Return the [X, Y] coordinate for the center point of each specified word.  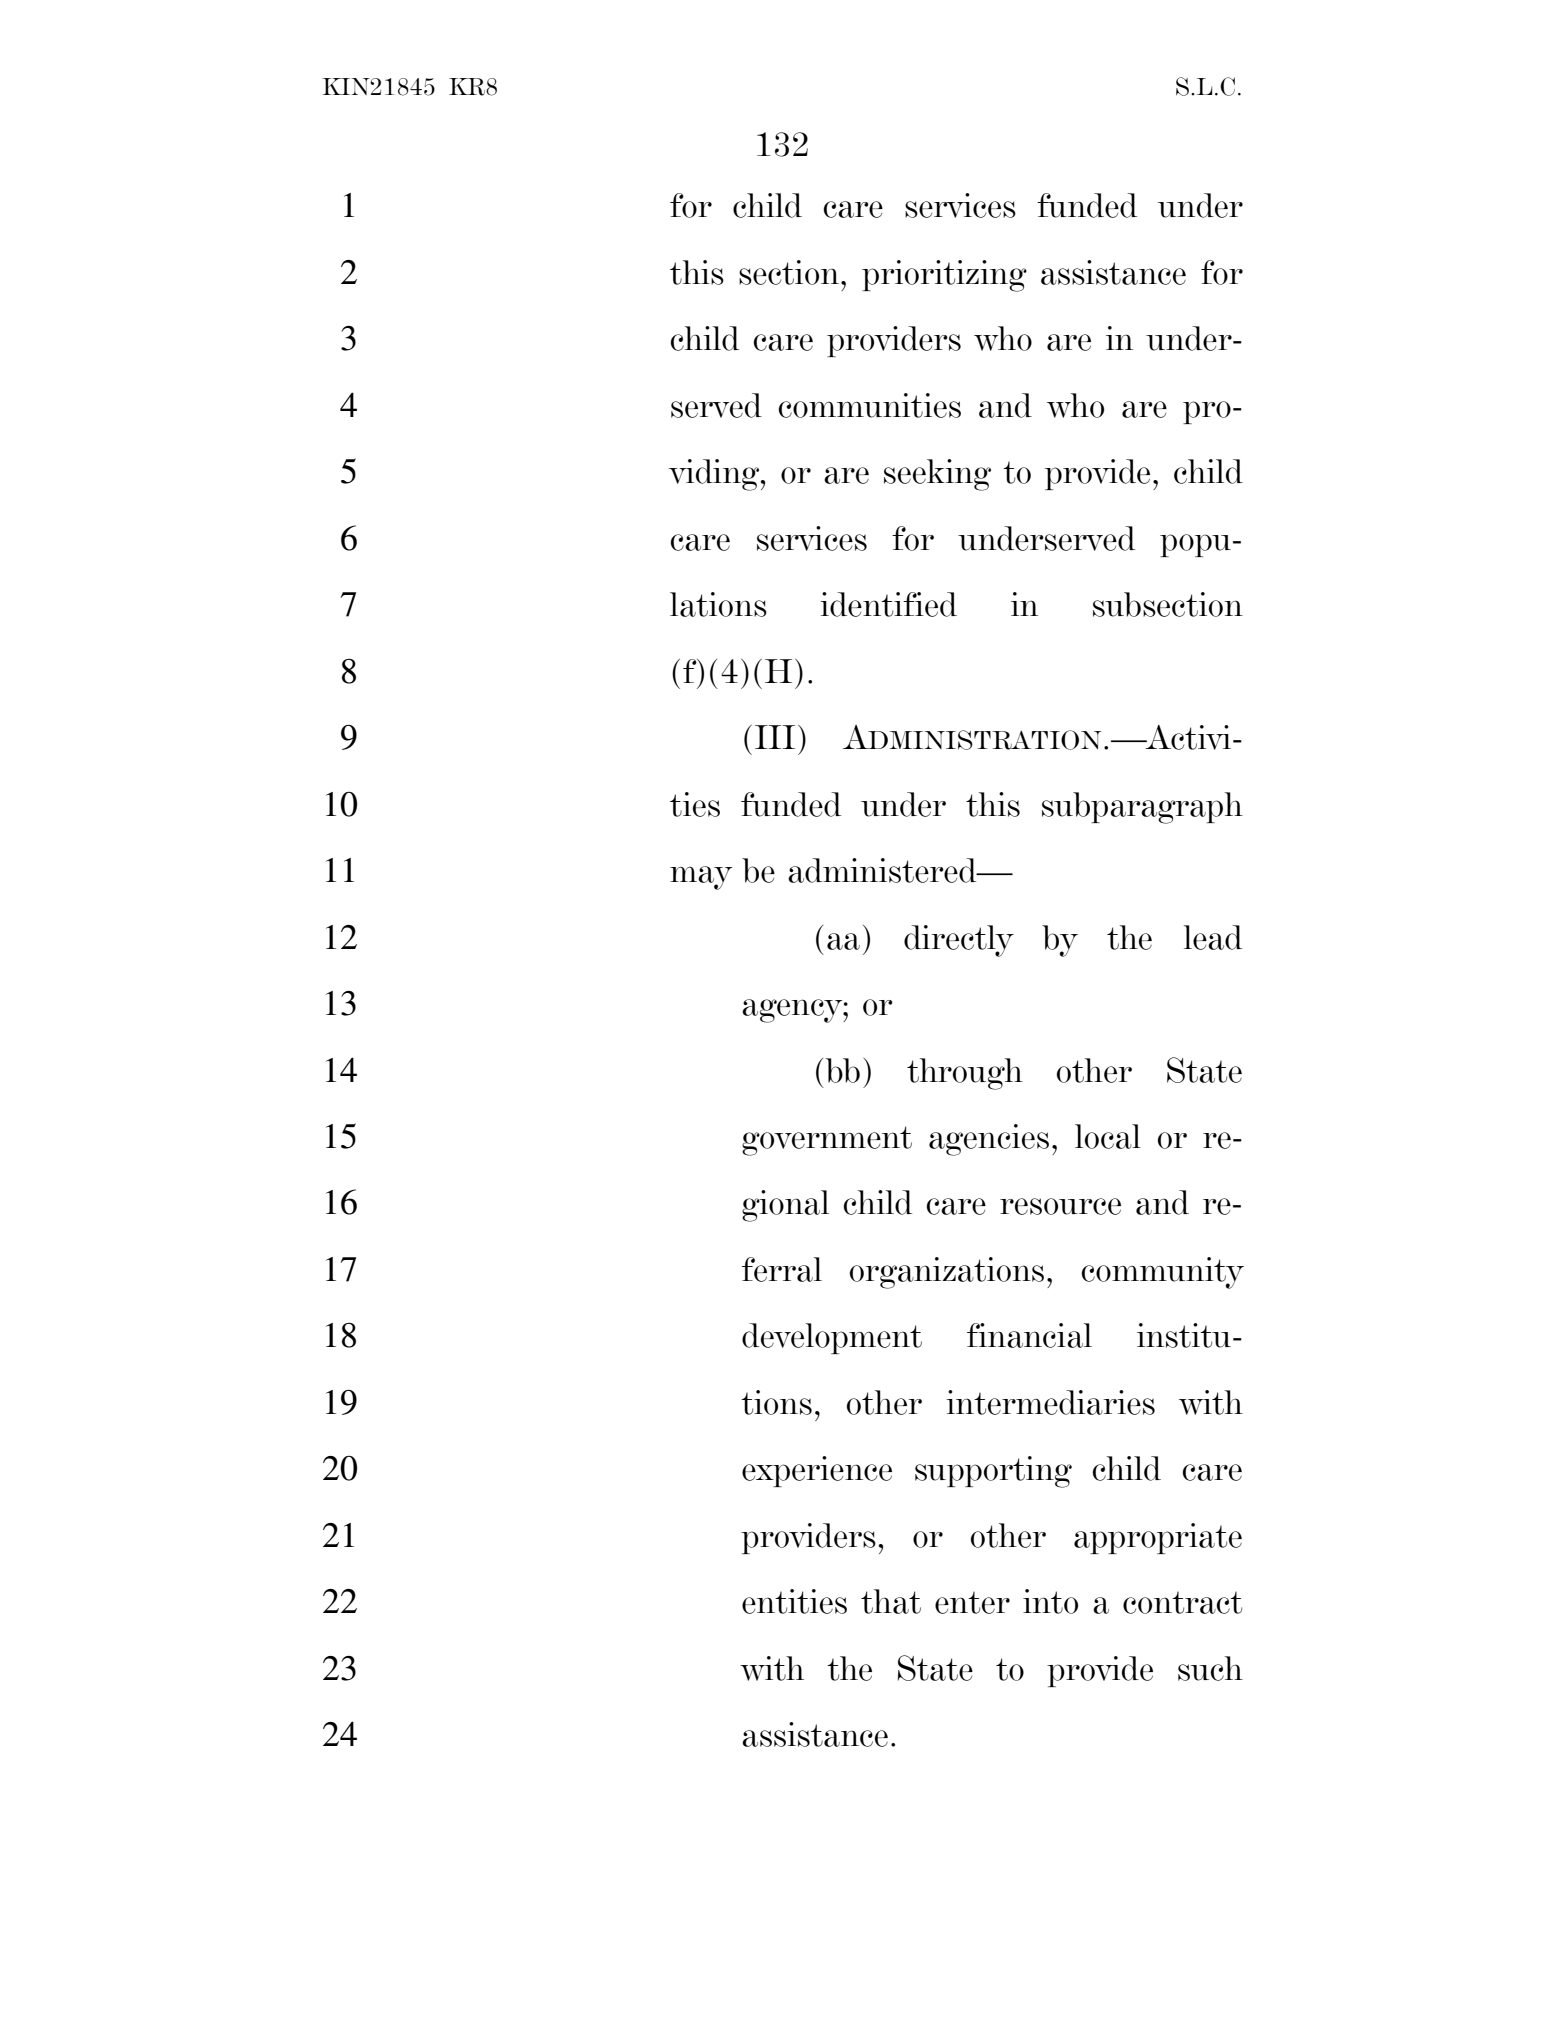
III [775, 737]
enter [972, 1602]
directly [959, 941]
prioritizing [944, 276]
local [1108, 1136]
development [832, 1338]
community [1162, 1273]
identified [888, 604]
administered [883, 870]
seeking [937, 475]
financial [1029, 1335]
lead [1213, 937]
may [701, 878]
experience [817, 1471]
